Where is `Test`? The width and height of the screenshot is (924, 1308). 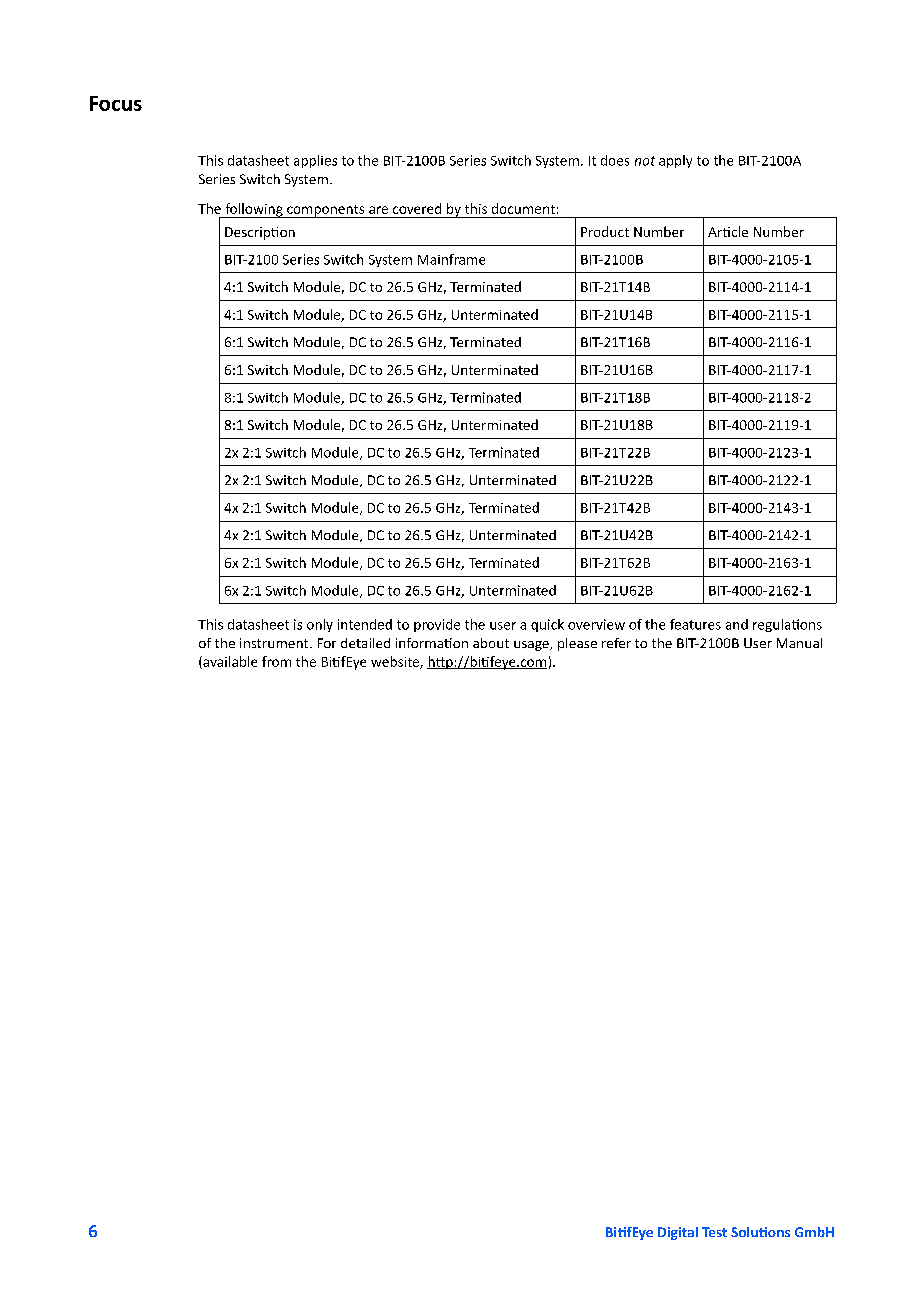
Test is located at coordinates (714, 1232).
